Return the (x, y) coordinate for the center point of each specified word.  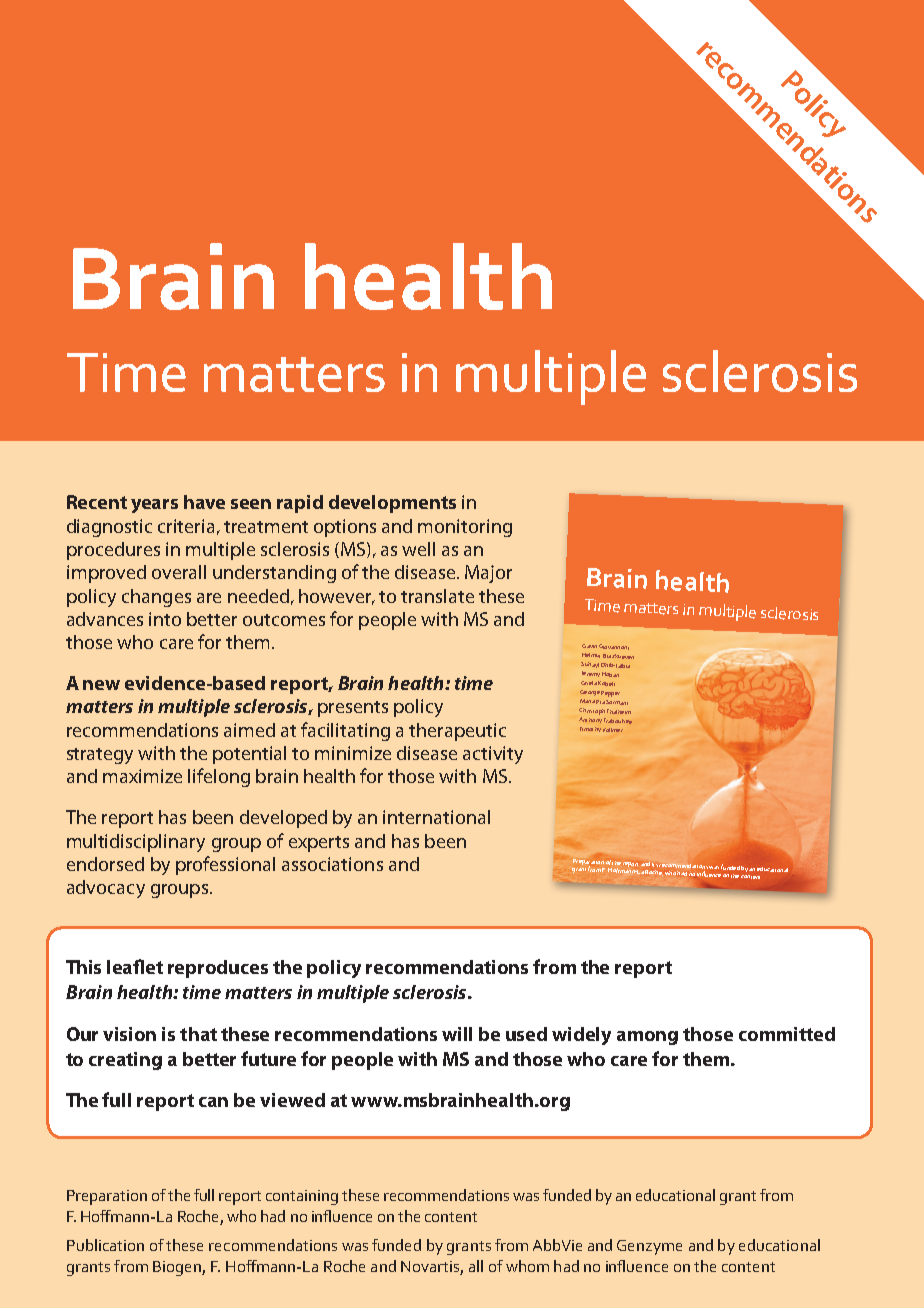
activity (493, 755)
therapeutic (457, 732)
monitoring (465, 528)
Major (488, 574)
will (457, 1034)
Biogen (178, 1268)
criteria (186, 526)
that (198, 1034)
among (647, 1038)
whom (527, 1266)
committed (787, 1034)
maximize (142, 776)
